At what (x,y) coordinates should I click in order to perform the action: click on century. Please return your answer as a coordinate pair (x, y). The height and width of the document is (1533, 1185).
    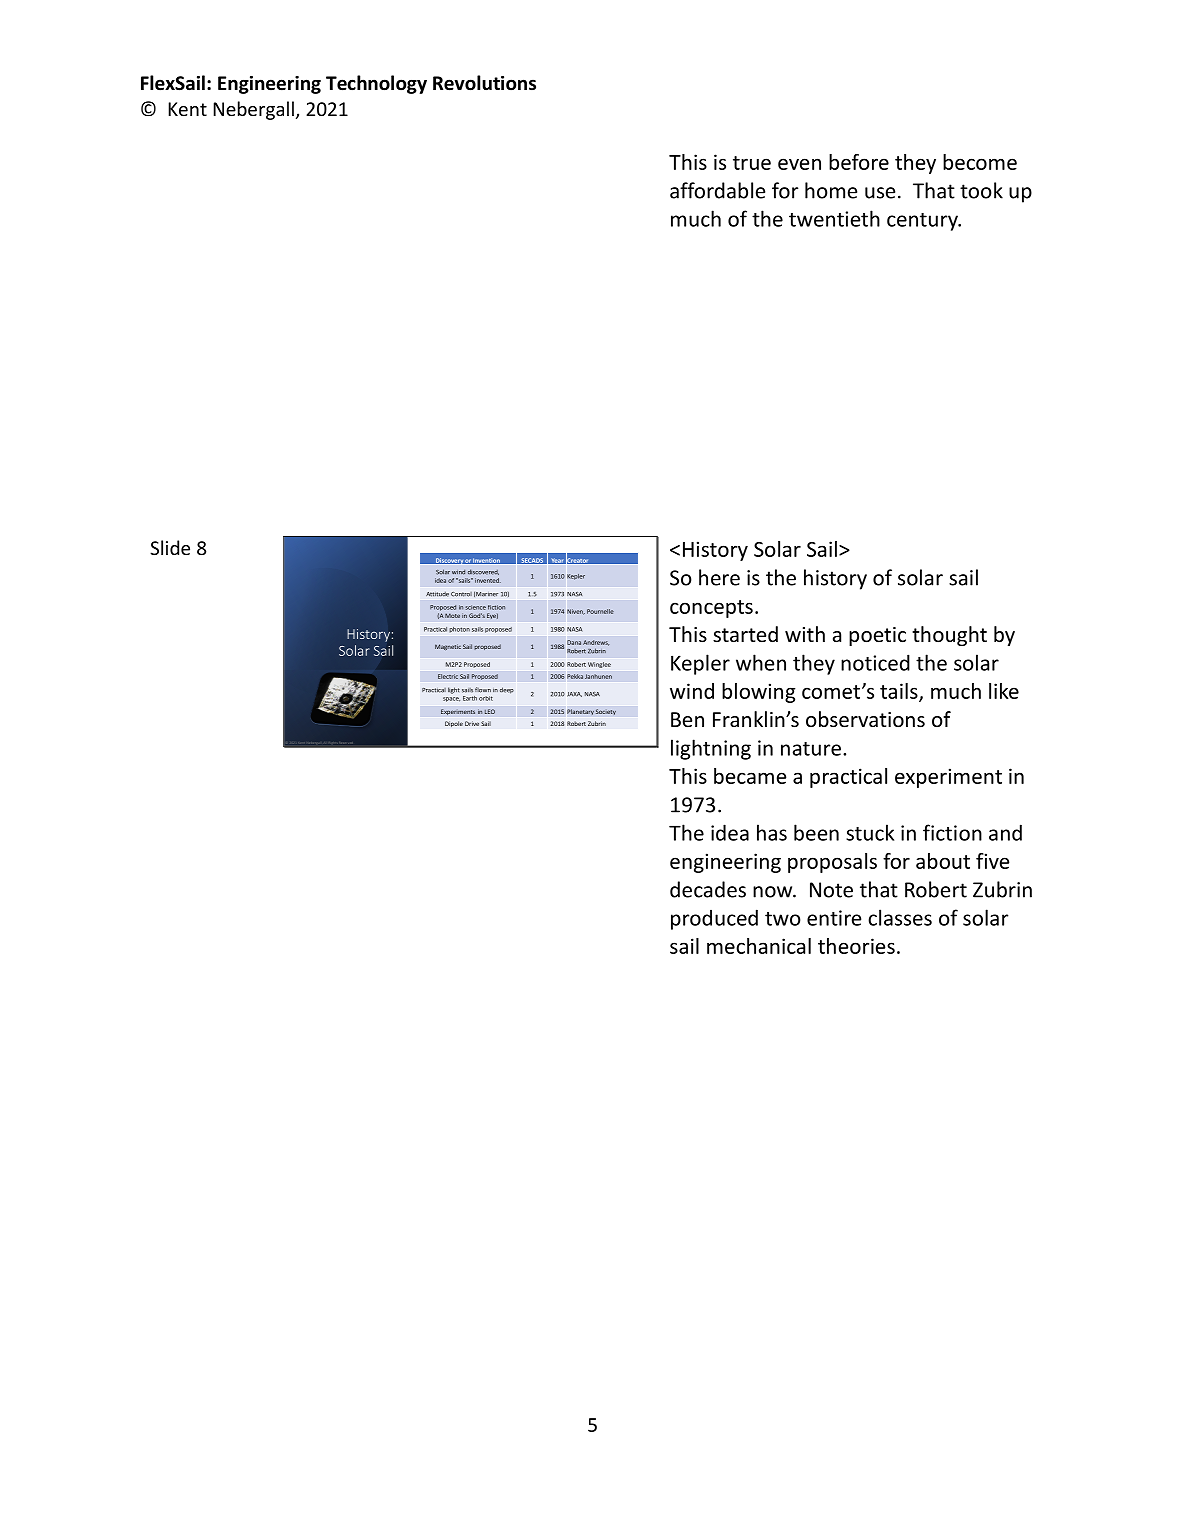
    Looking at the image, I should click on (923, 222).
